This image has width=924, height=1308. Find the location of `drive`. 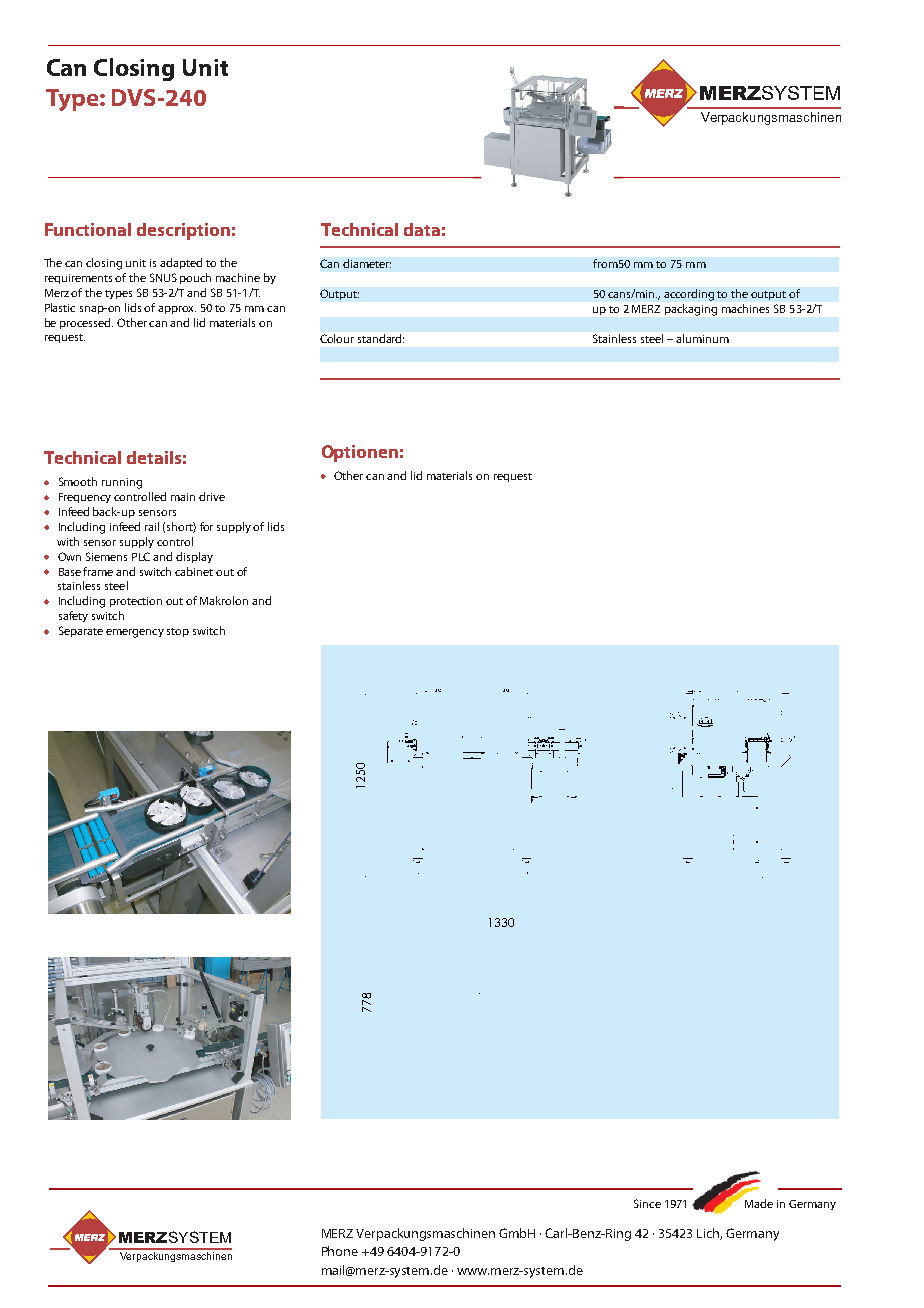

drive is located at coordinates (212, 496).
